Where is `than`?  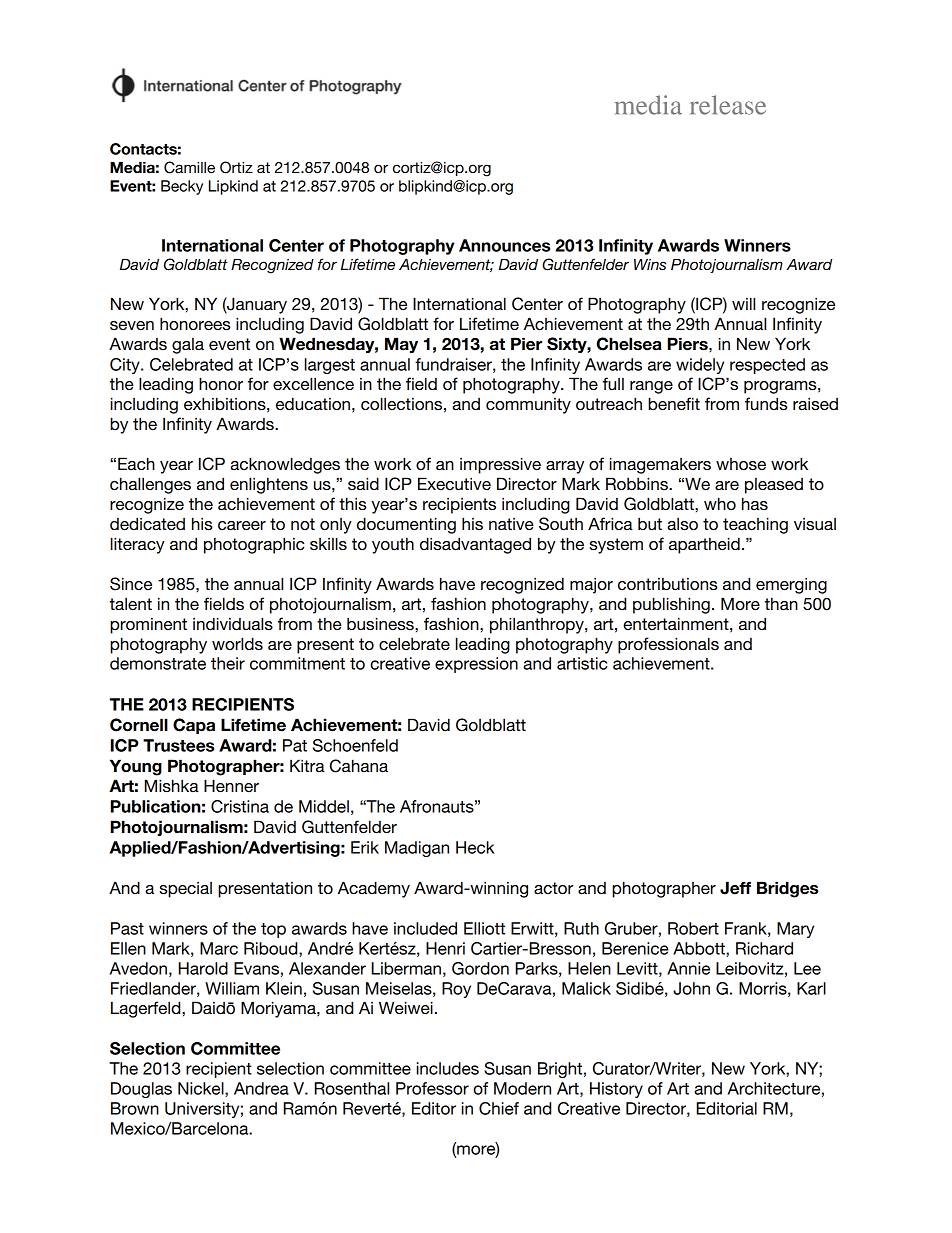
than is located at coordinates (781, 603).
